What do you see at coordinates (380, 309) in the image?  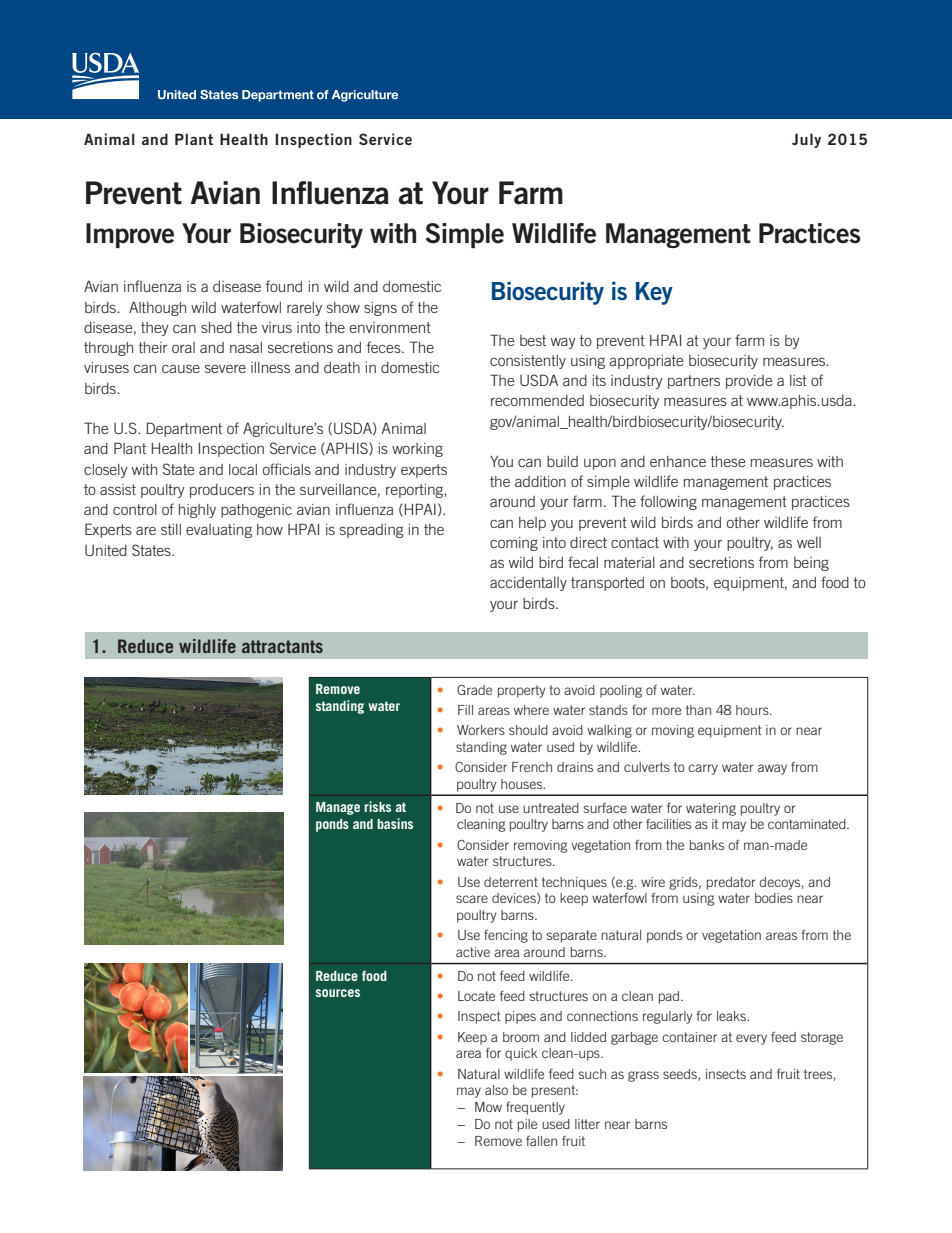 I see `signs` at bounding box center [380, 309].
